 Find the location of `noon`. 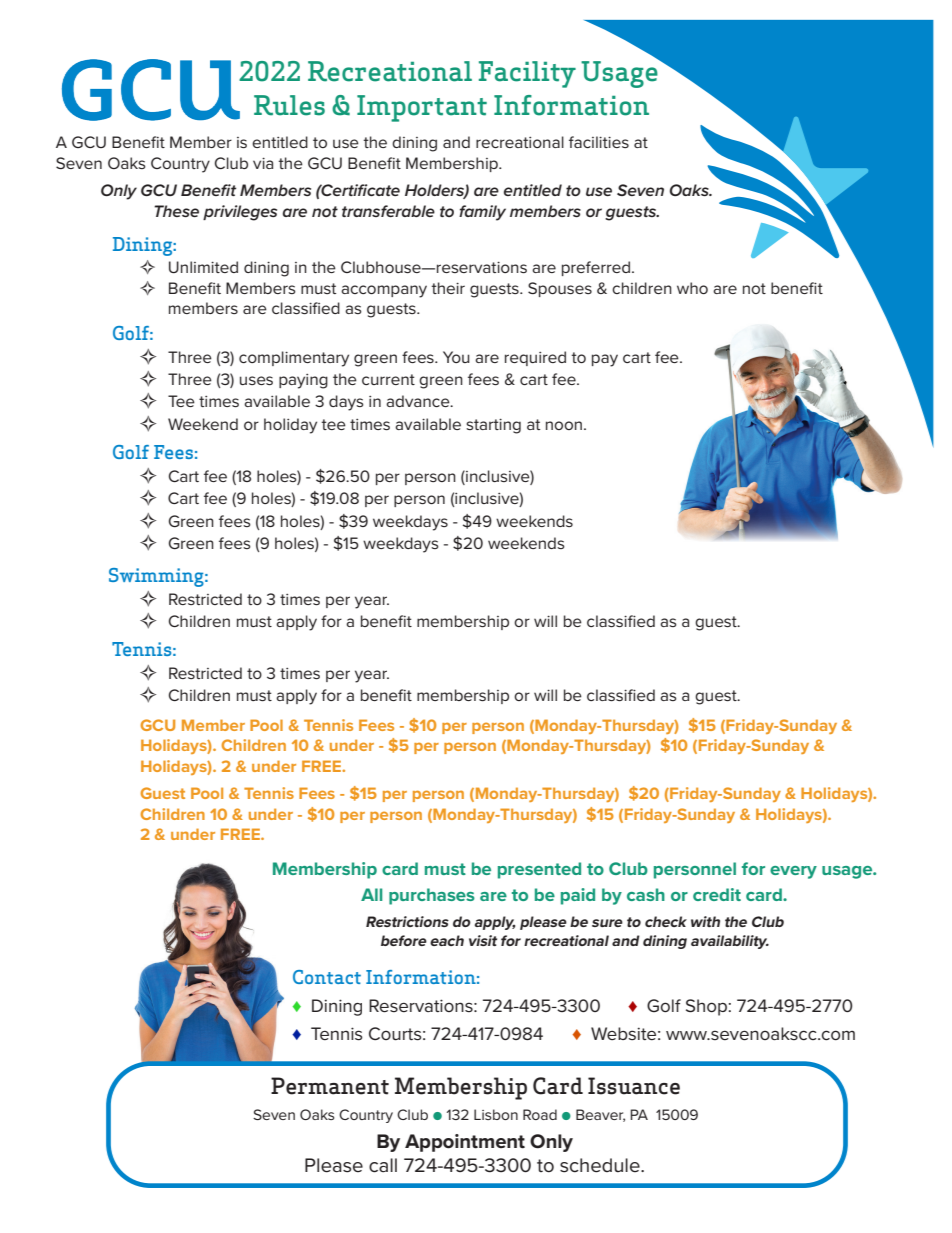

noon is located at coordinates (564, 425).
